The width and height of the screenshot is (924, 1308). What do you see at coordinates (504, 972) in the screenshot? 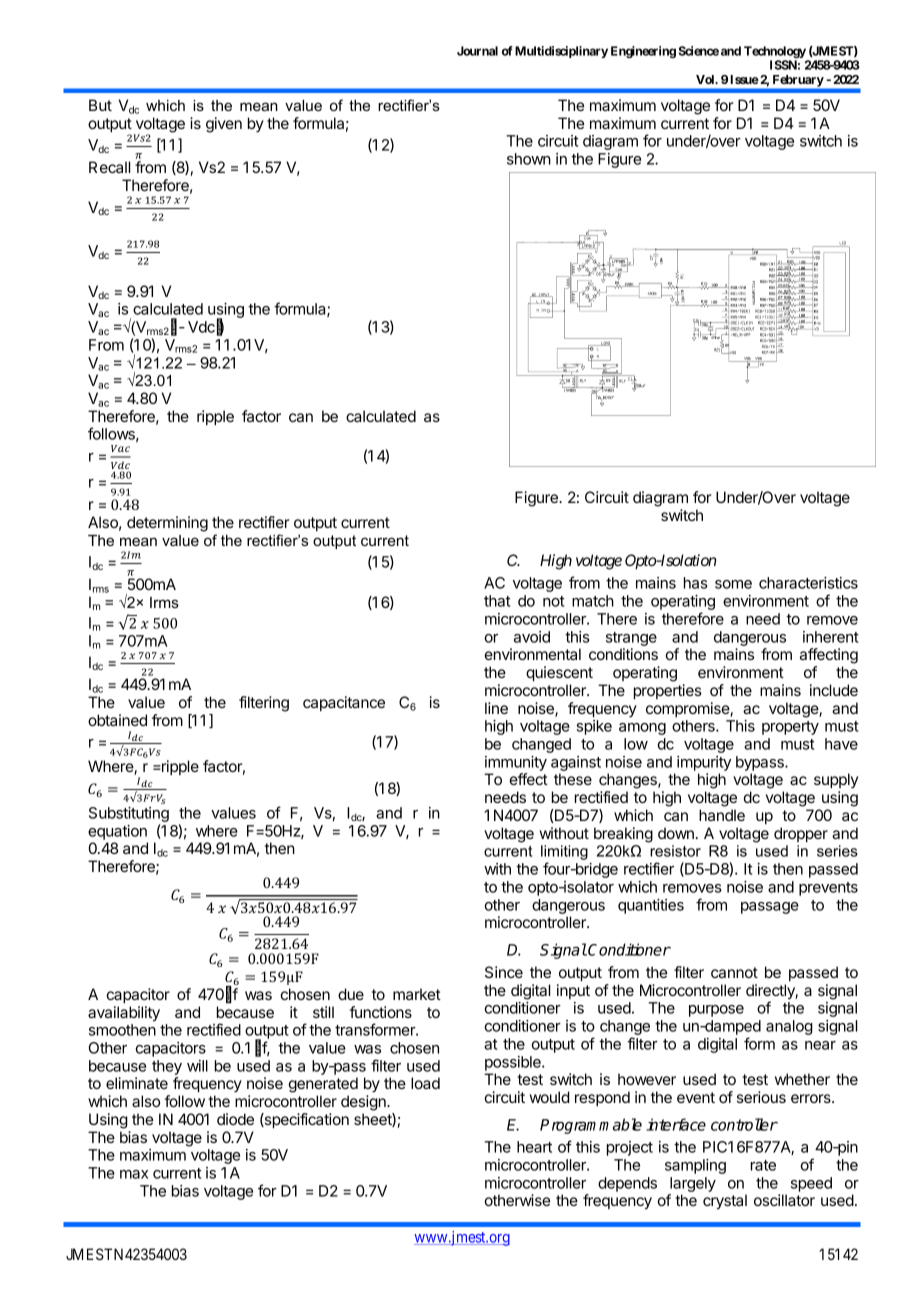
I see `Since` at bounding box center [504, 972].
